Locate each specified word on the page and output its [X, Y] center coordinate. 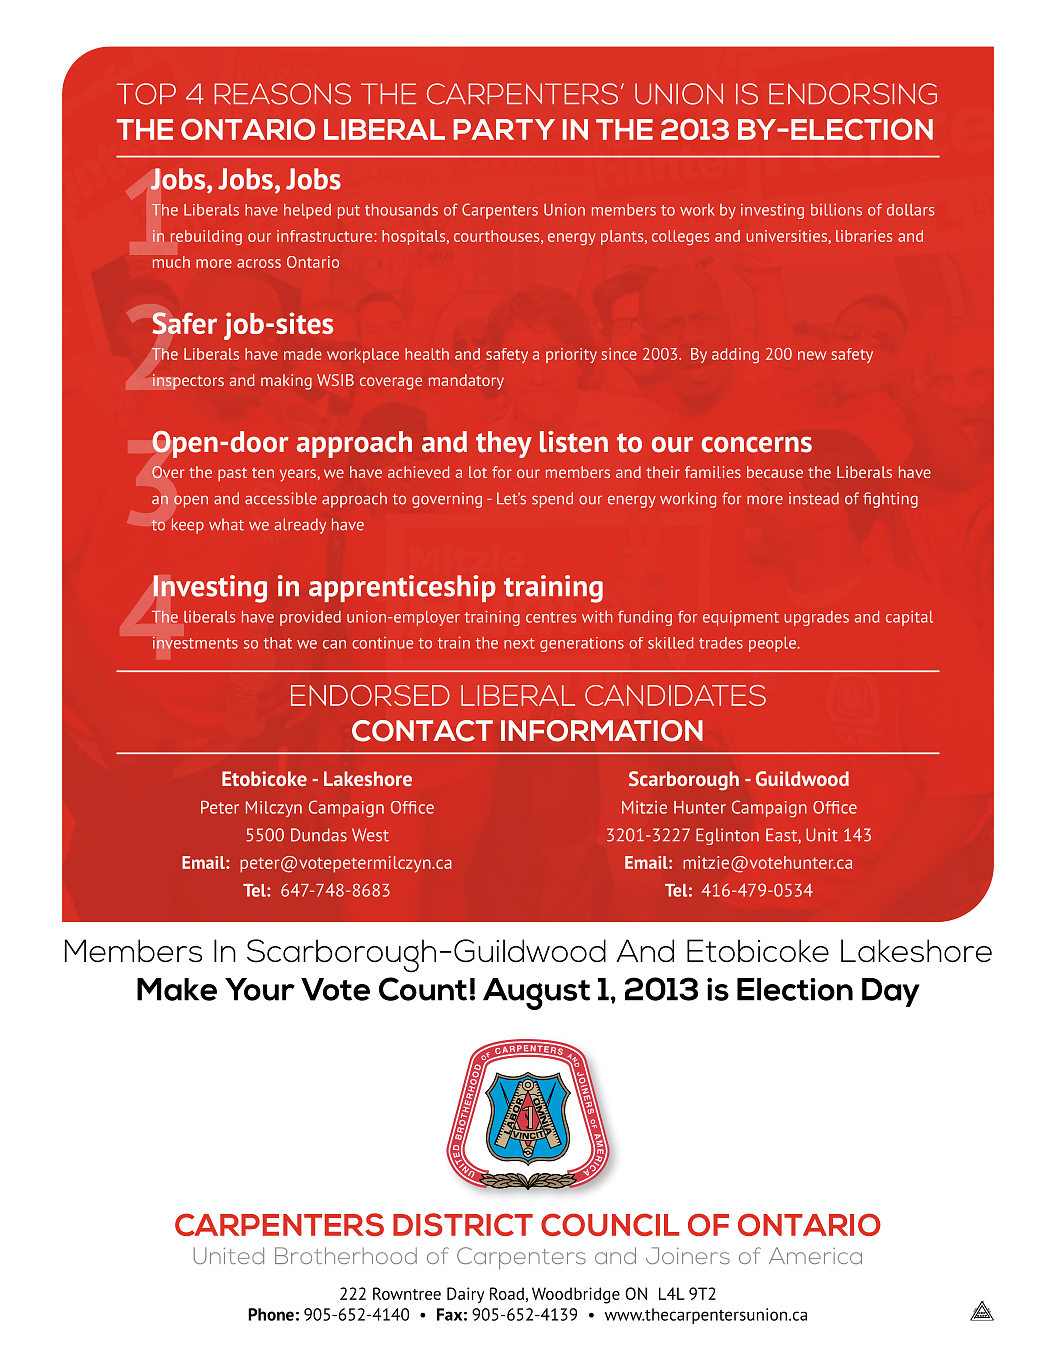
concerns [757, 444]
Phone [271, 1314]
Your [260, 989]
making [286, 382]
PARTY [504, 129]
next [519, 643]
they [504, 444]
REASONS [282, 94]
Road [507, 1293]
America [815, 1255]
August [536, 994]
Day [891, 992]
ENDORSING [853, 94]
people [773, 644]
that [278, 643]
